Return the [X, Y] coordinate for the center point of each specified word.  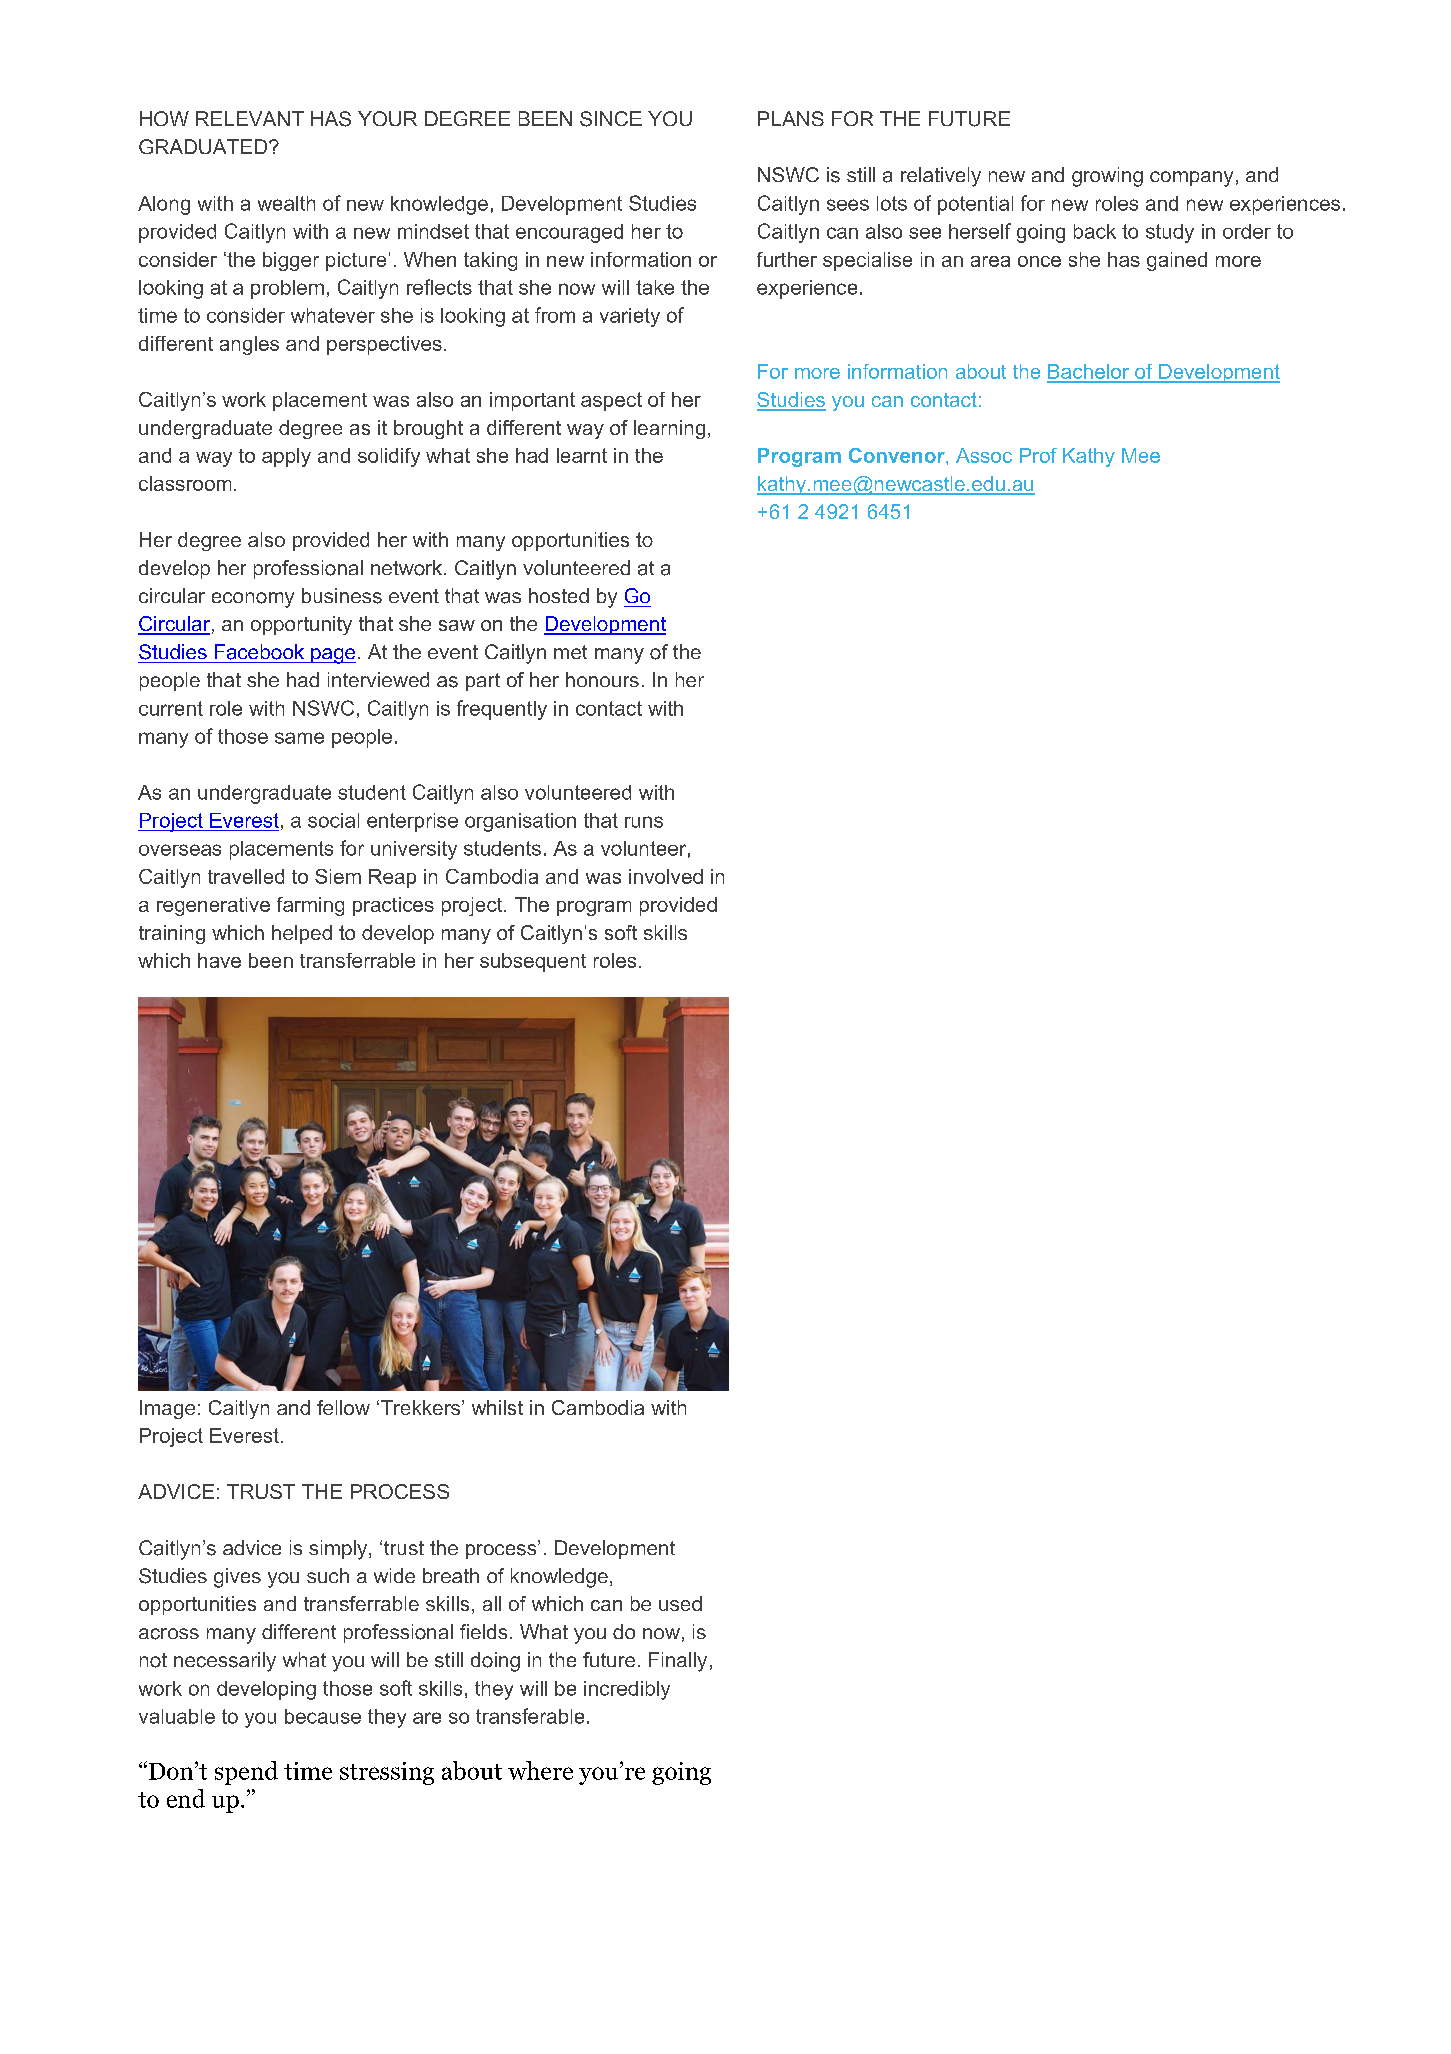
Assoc [984, 455]
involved [666, 876]
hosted [559, 595]
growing [1107, 177]
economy [253, 600]
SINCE [611, 119]
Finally [678, 1662]
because [323, 1716]
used [680, 1603]
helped [302, 934]
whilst [497, 1407]
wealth [286, 203]
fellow [343, 1407]
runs [644, 822]
